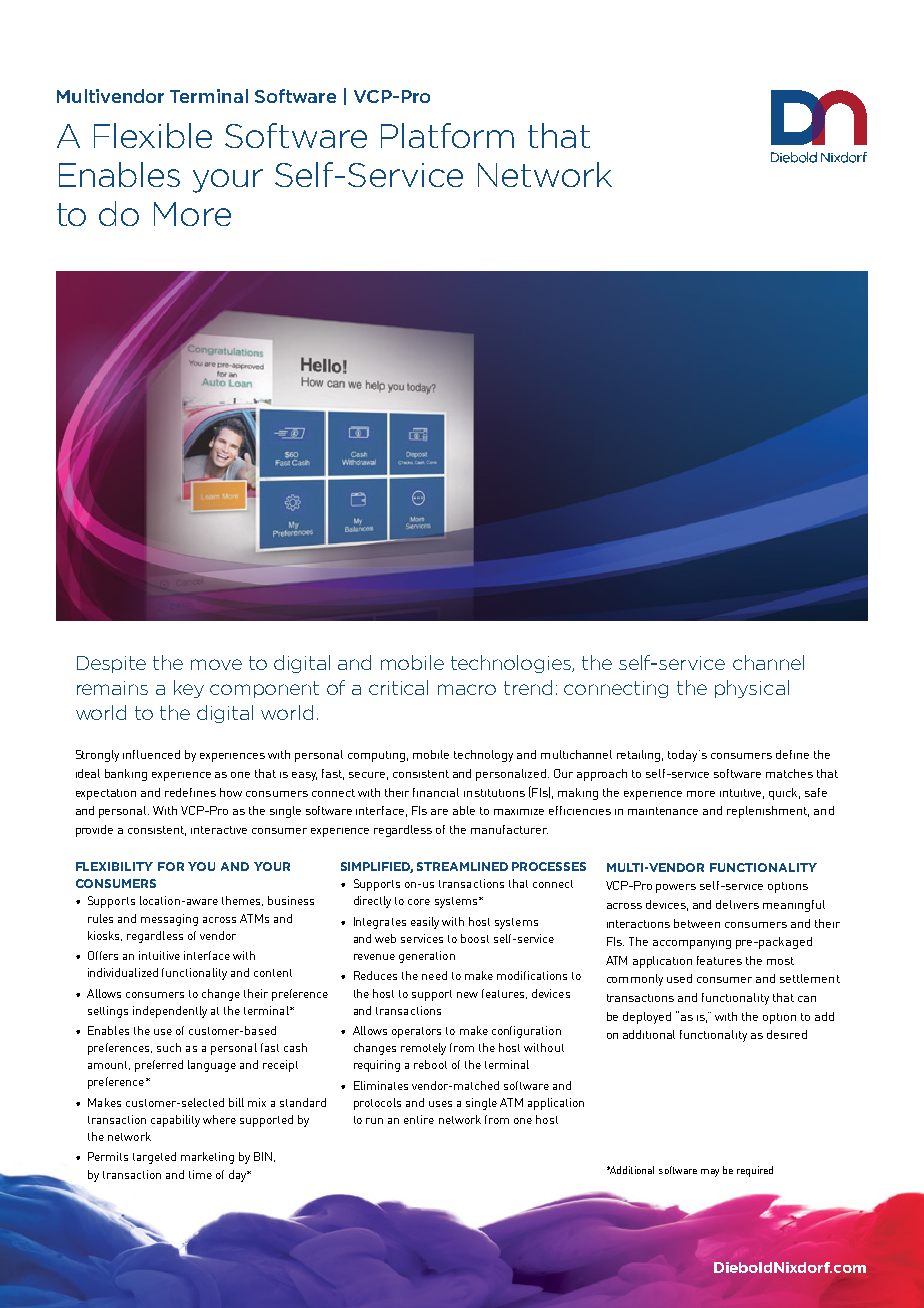 This page has height=1308, width=924. I want to click on interactive, so click(219, 830).
